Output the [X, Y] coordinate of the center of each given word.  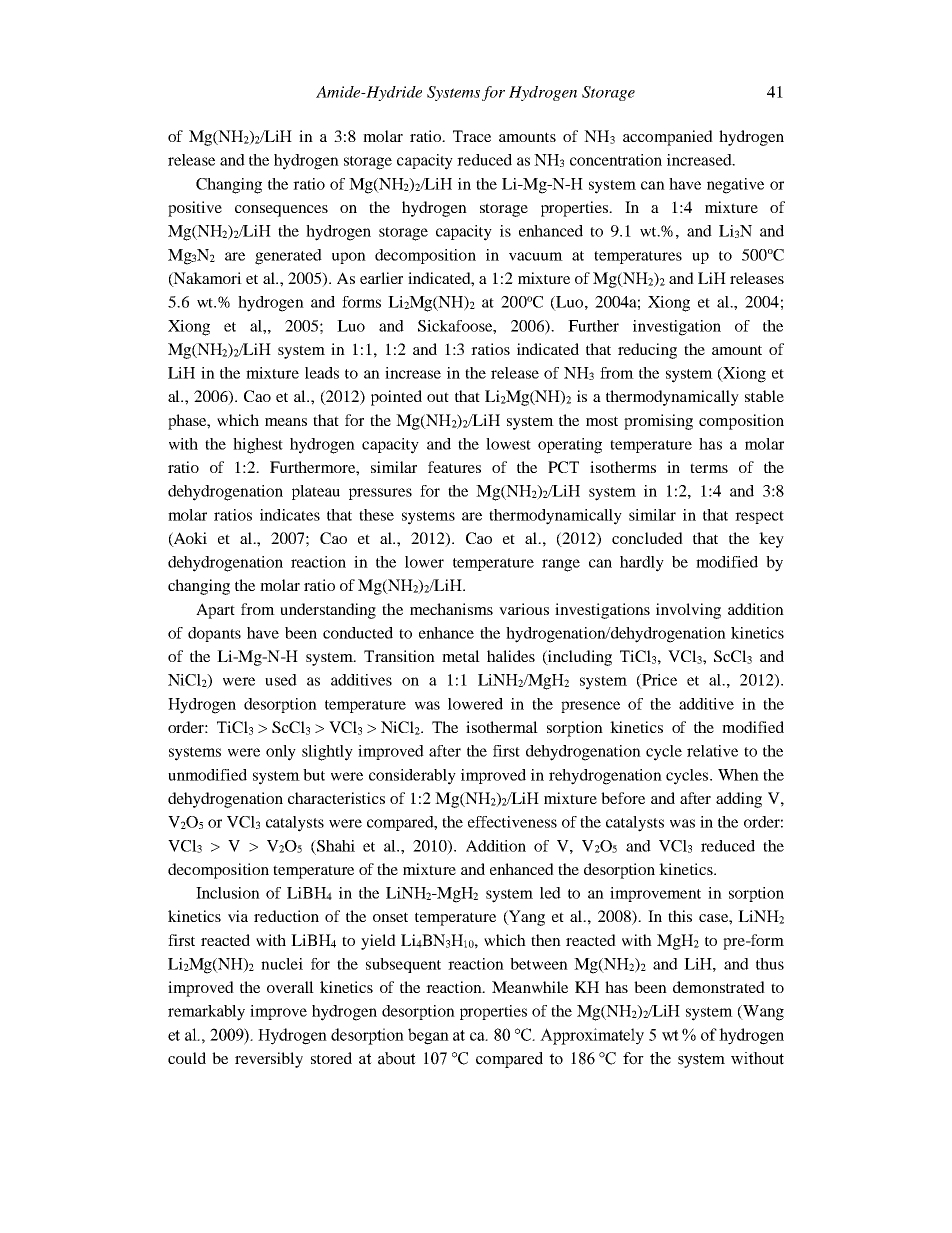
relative [712, 751]
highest [258, 446]
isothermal [502, 727]
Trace [472, 136]
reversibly [269, 1060]
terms [709, 468]
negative [735, 186]
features [454, 467]
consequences [281, 211]
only [281, 753]
